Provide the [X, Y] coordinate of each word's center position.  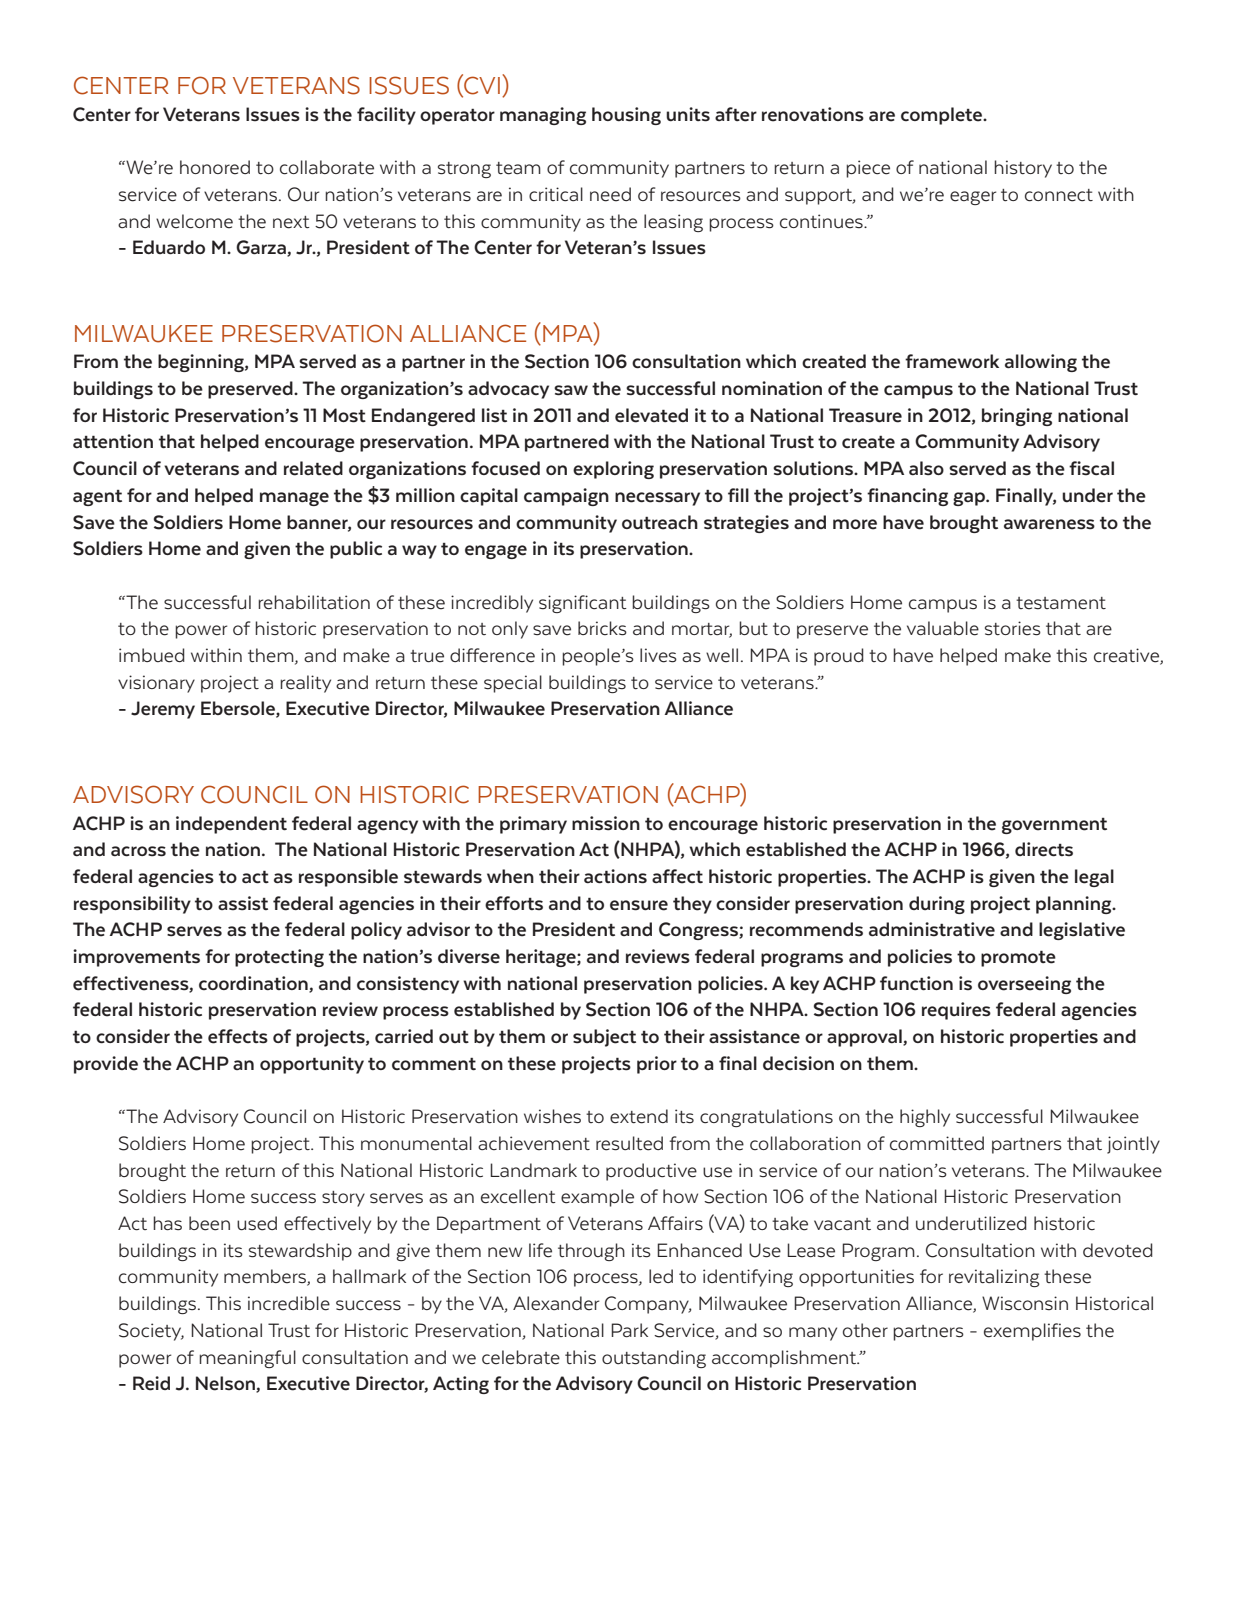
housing [626, 116]
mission [606, 823]
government [1054, 826]
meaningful [247, 1359]
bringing [1017, 417]
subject [604, 1038]
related [313, 468]
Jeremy [163, 710]
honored [215, 167]
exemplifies [1032, 1332]
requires [956, 1011]
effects [238, 1036]
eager [973, 198]
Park [629, 1330]
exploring [613, 470]
